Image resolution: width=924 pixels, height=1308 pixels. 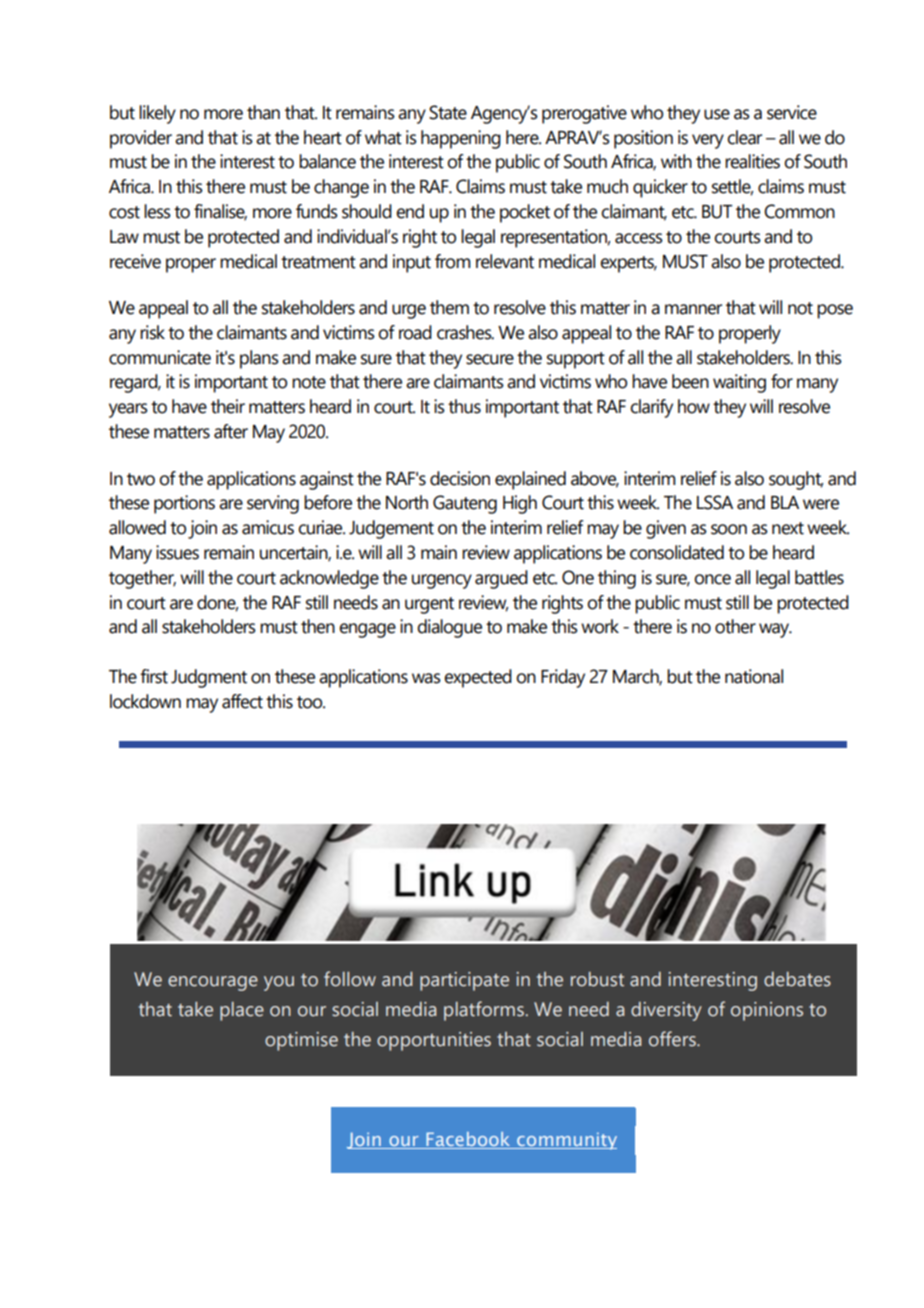 I want to click on dialogue, so click(x=449, y=628).
